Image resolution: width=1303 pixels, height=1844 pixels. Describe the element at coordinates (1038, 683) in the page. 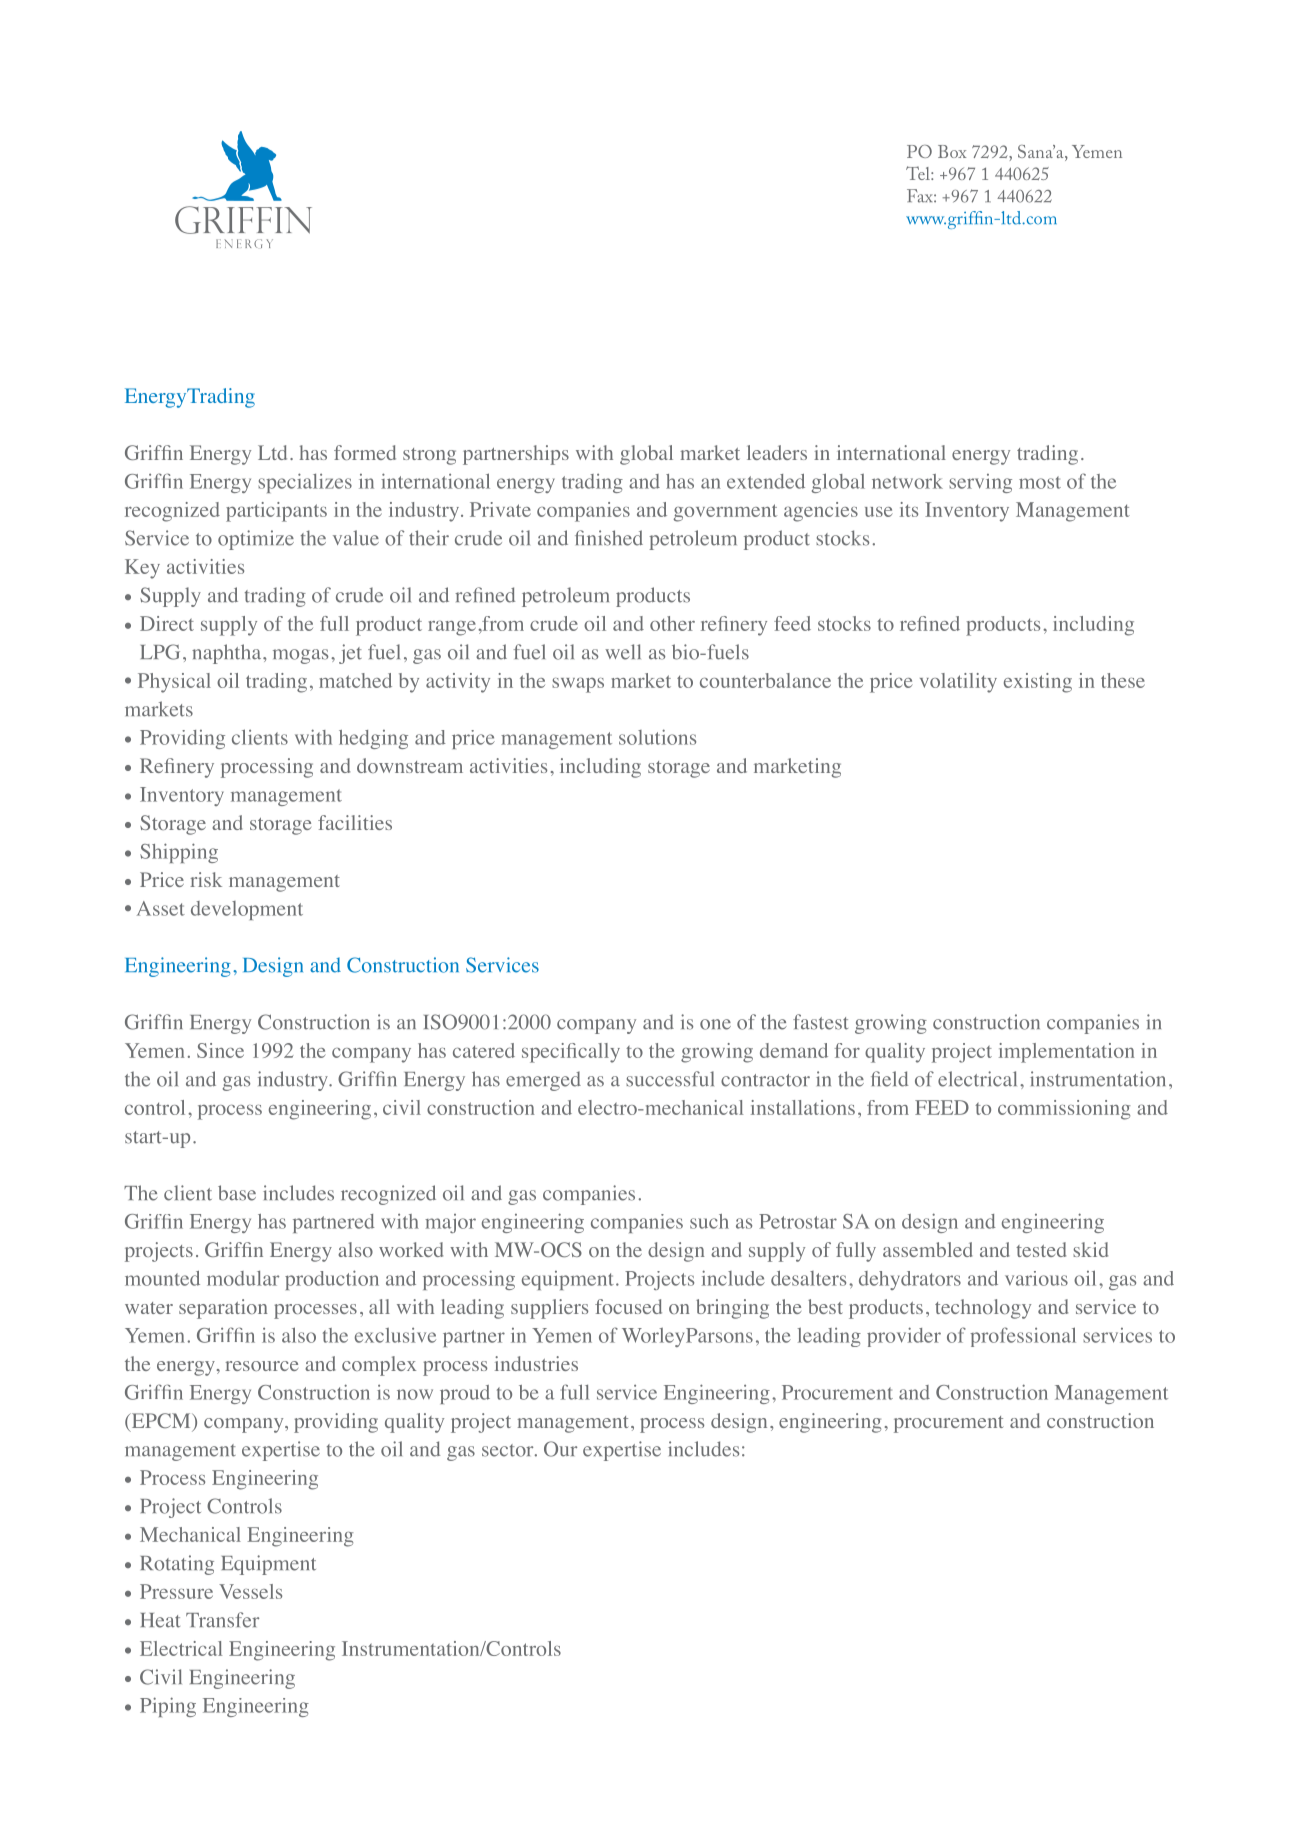

I see `existing` at that location.
